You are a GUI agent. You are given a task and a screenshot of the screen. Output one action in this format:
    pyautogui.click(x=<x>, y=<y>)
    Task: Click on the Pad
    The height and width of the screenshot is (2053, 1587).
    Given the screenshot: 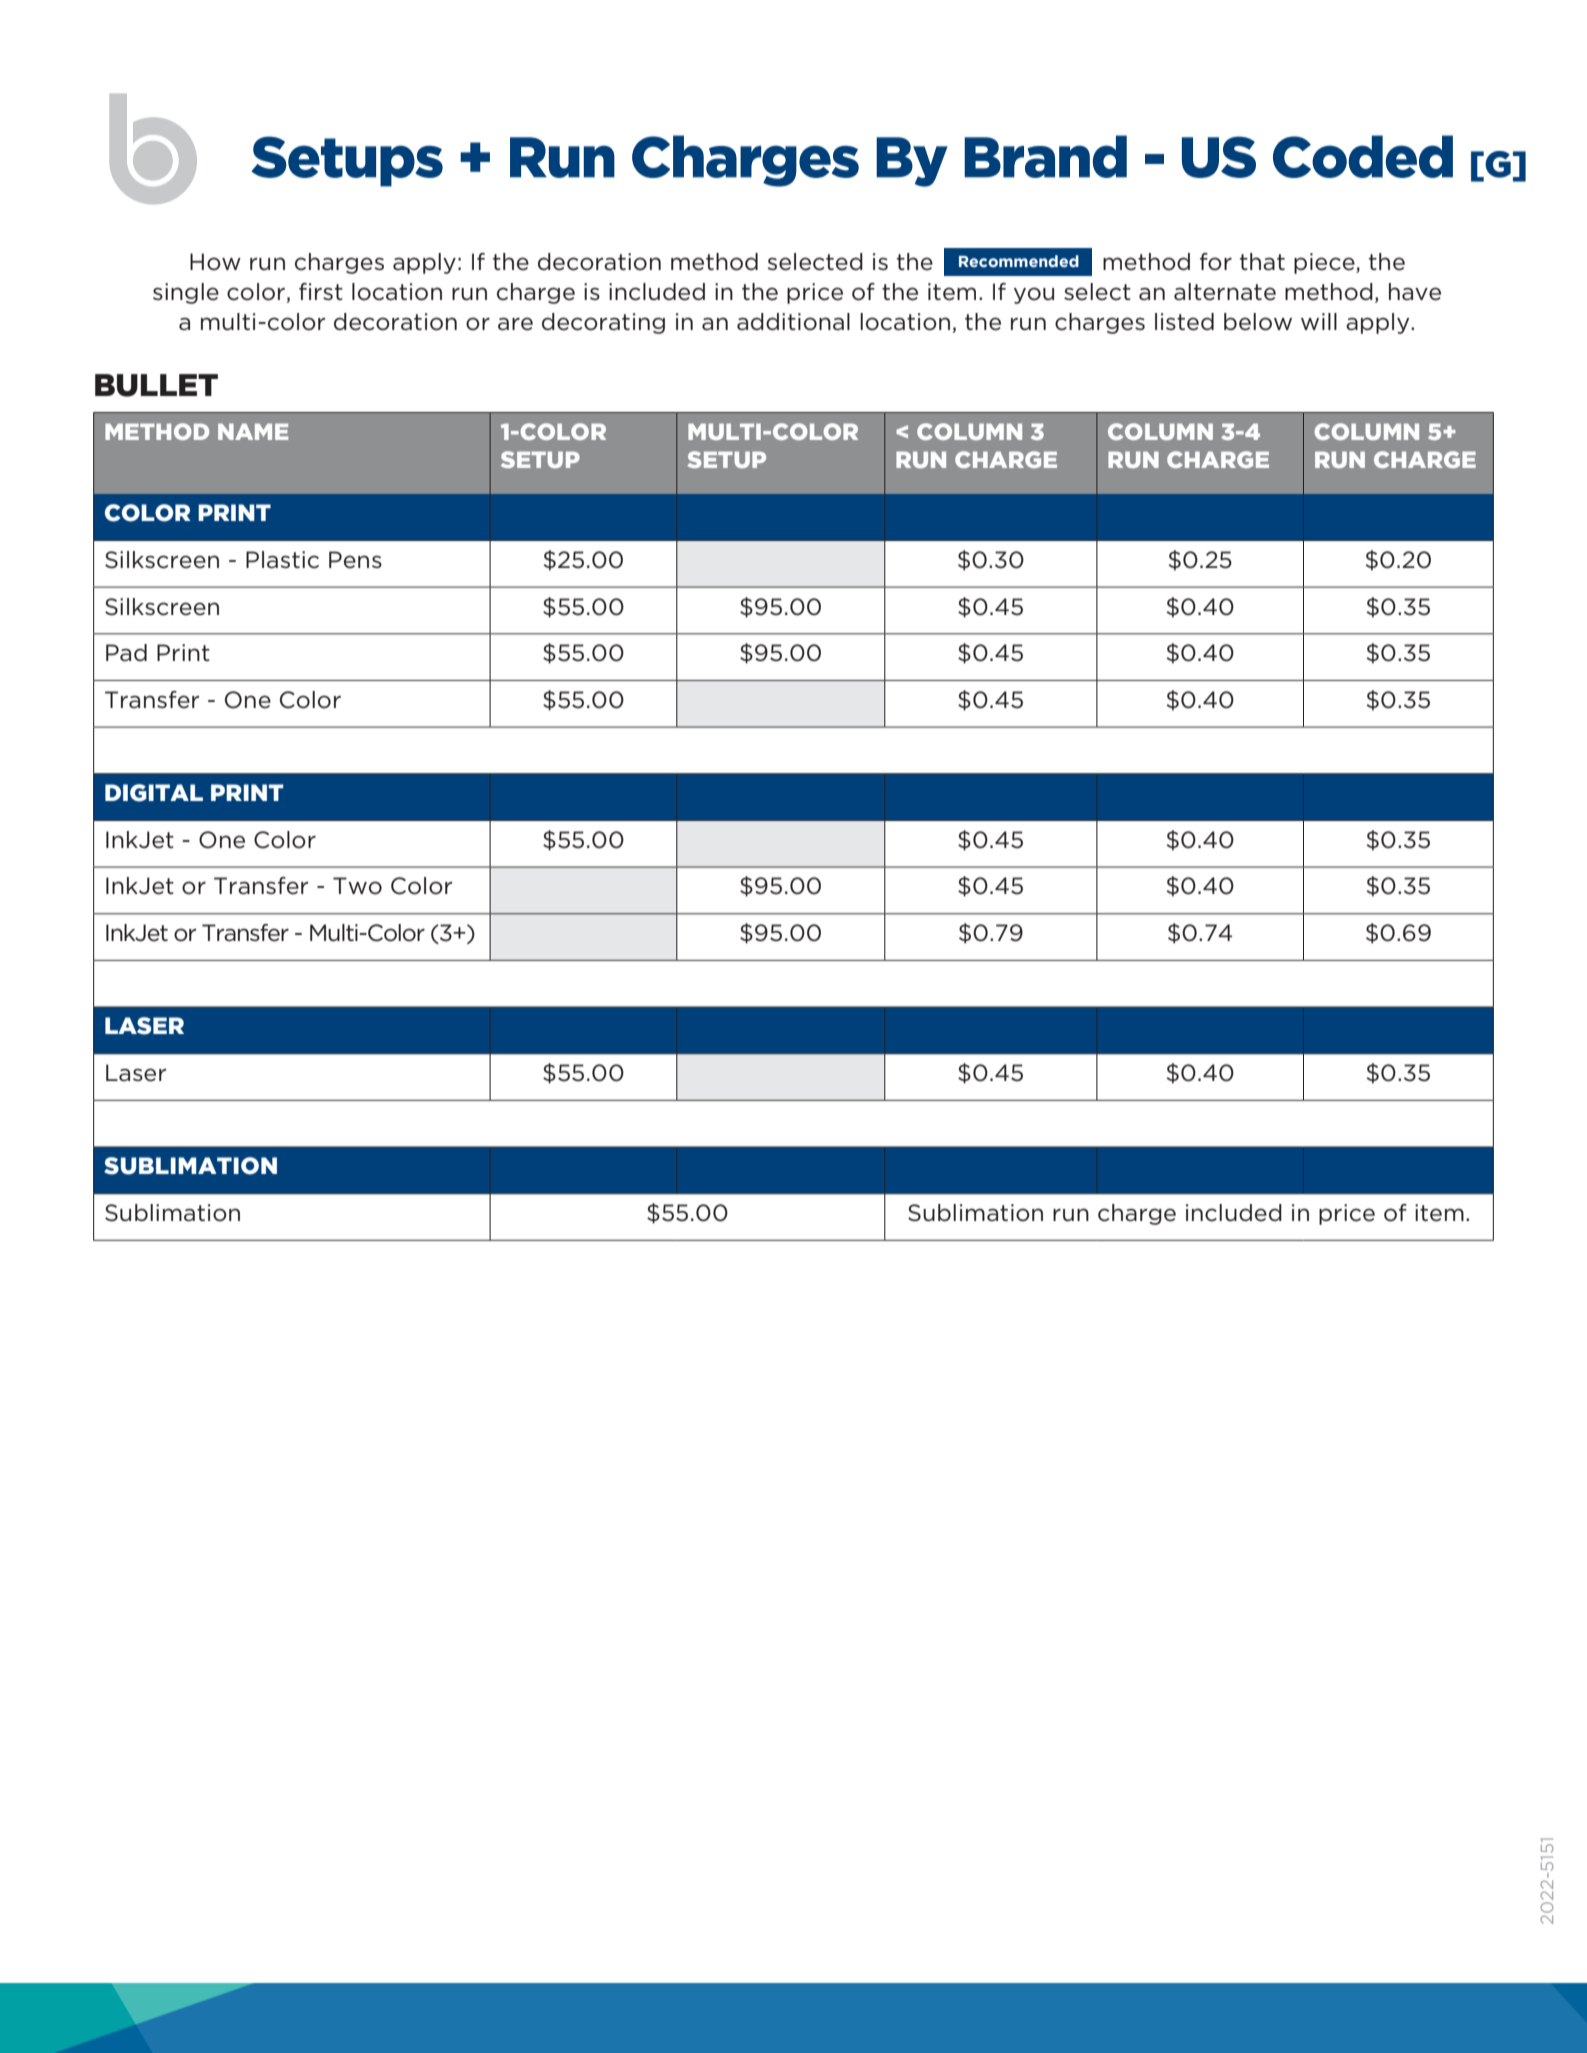 What is the action you would take?
    pyautogui.click(x=126, y=652)
